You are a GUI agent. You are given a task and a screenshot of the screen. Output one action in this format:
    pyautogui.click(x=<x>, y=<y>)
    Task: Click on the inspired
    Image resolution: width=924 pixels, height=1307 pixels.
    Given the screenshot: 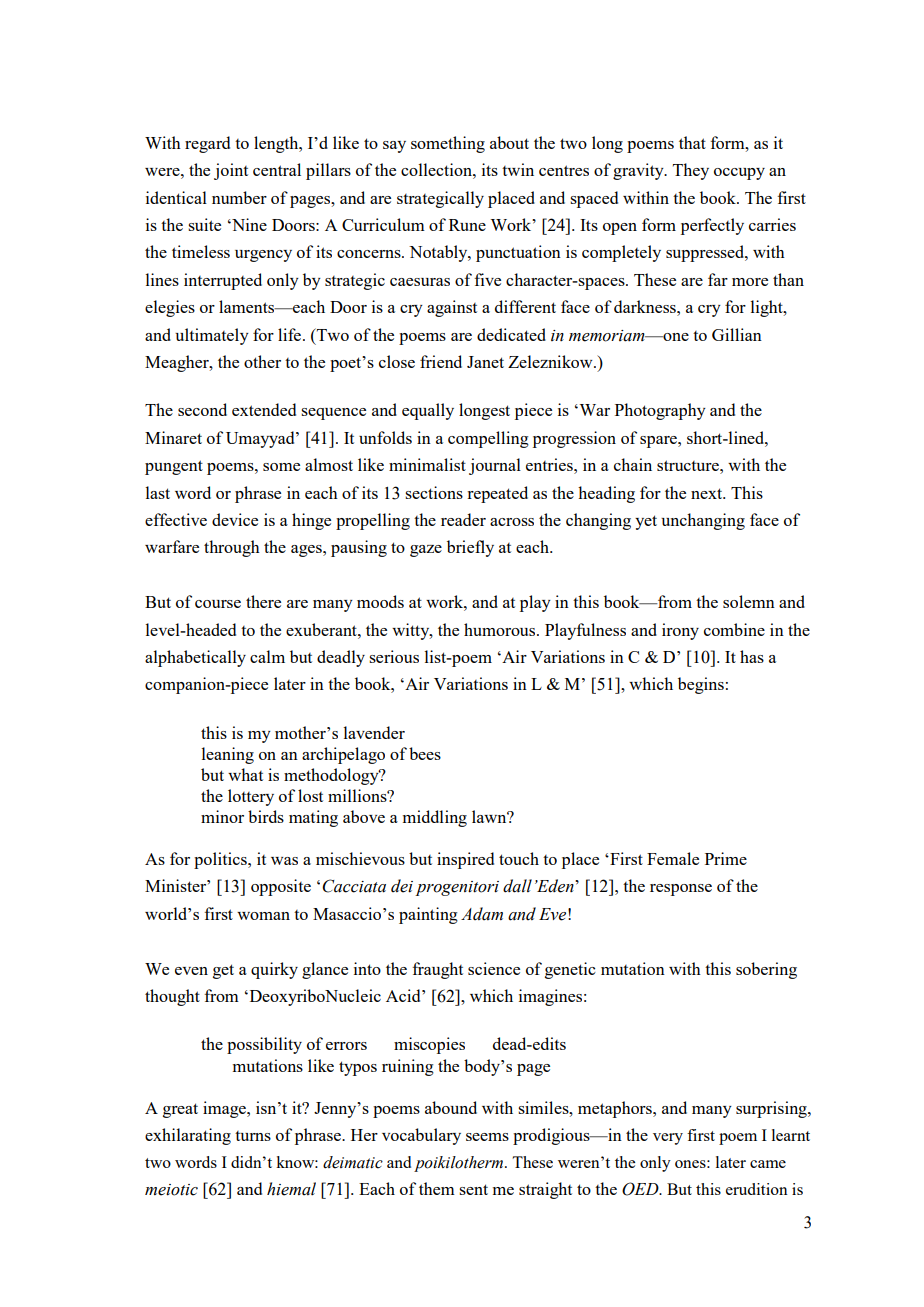 What is the action you would take?
    pyautogui.click(x=465, y=860)
